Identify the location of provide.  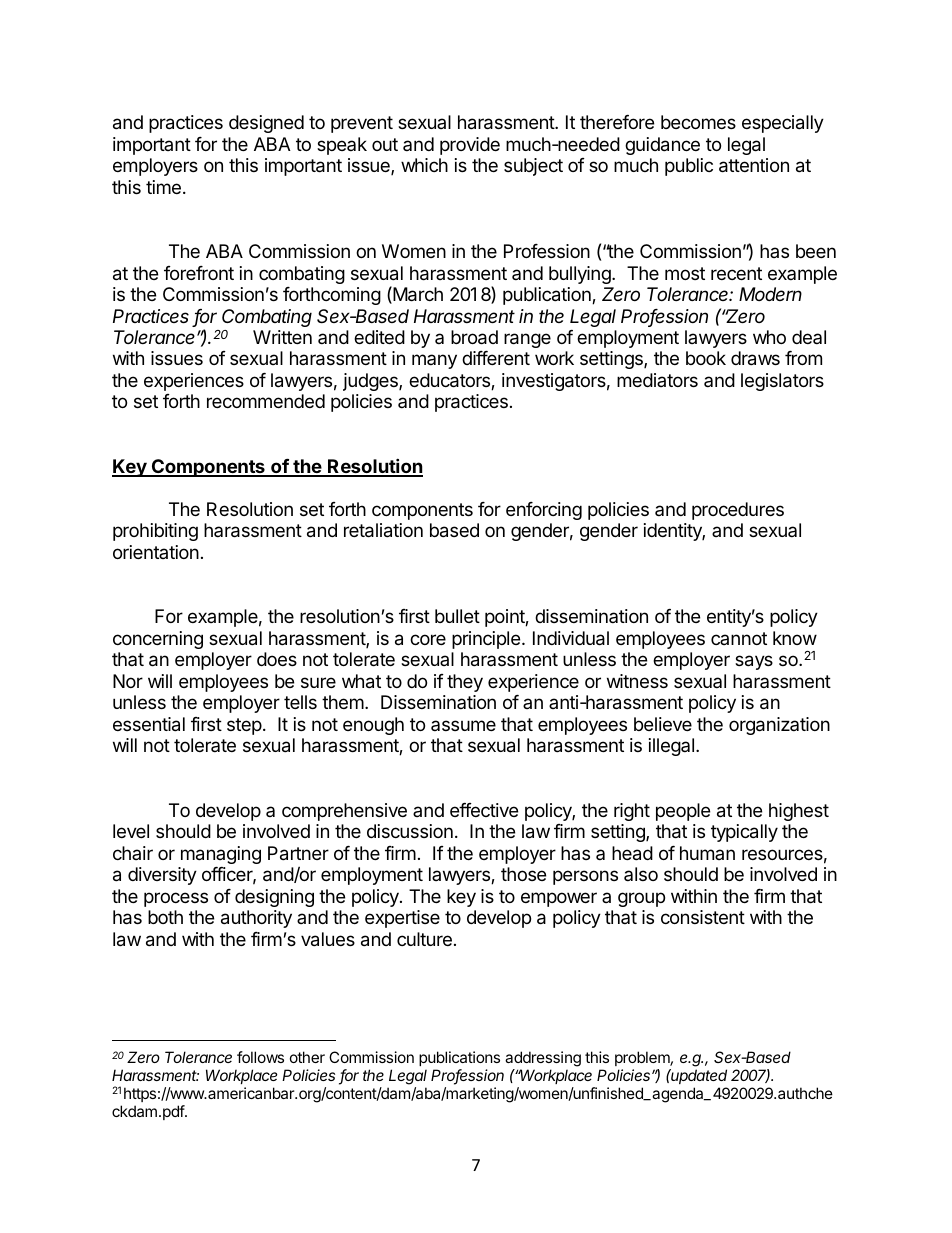
(470, 146).
